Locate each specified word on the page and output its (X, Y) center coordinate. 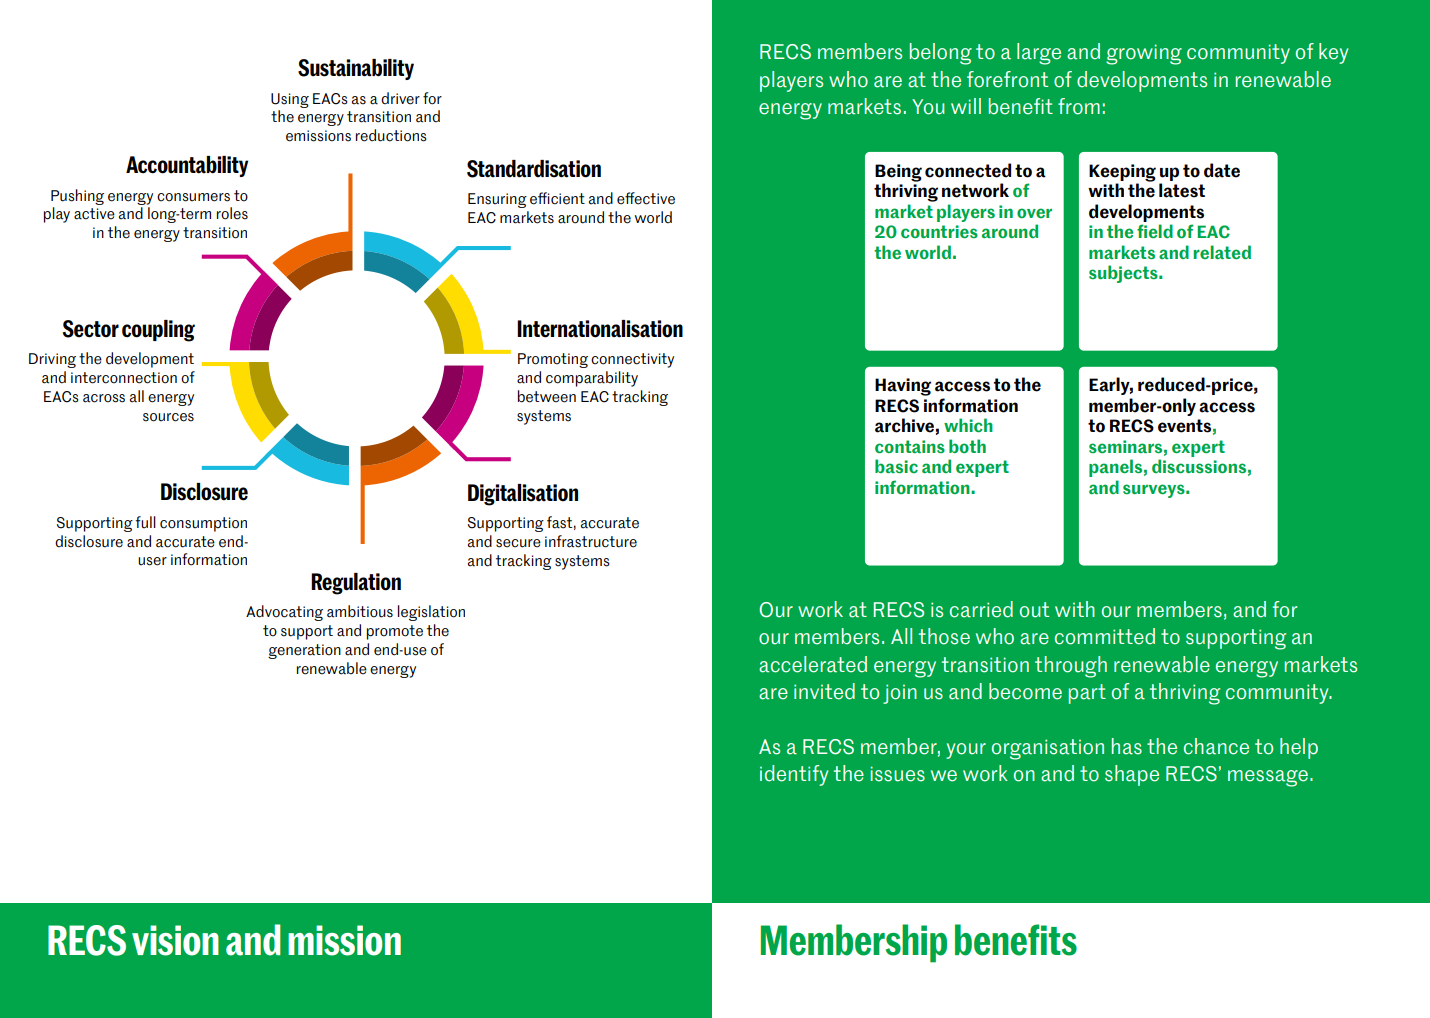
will (966, 106)
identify (794, 775)
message (1268, 778)
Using (290, 100)
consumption (203, 524)
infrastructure (591, 541)
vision (175, 940)
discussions (1199, 466)
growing (1144, 54)
